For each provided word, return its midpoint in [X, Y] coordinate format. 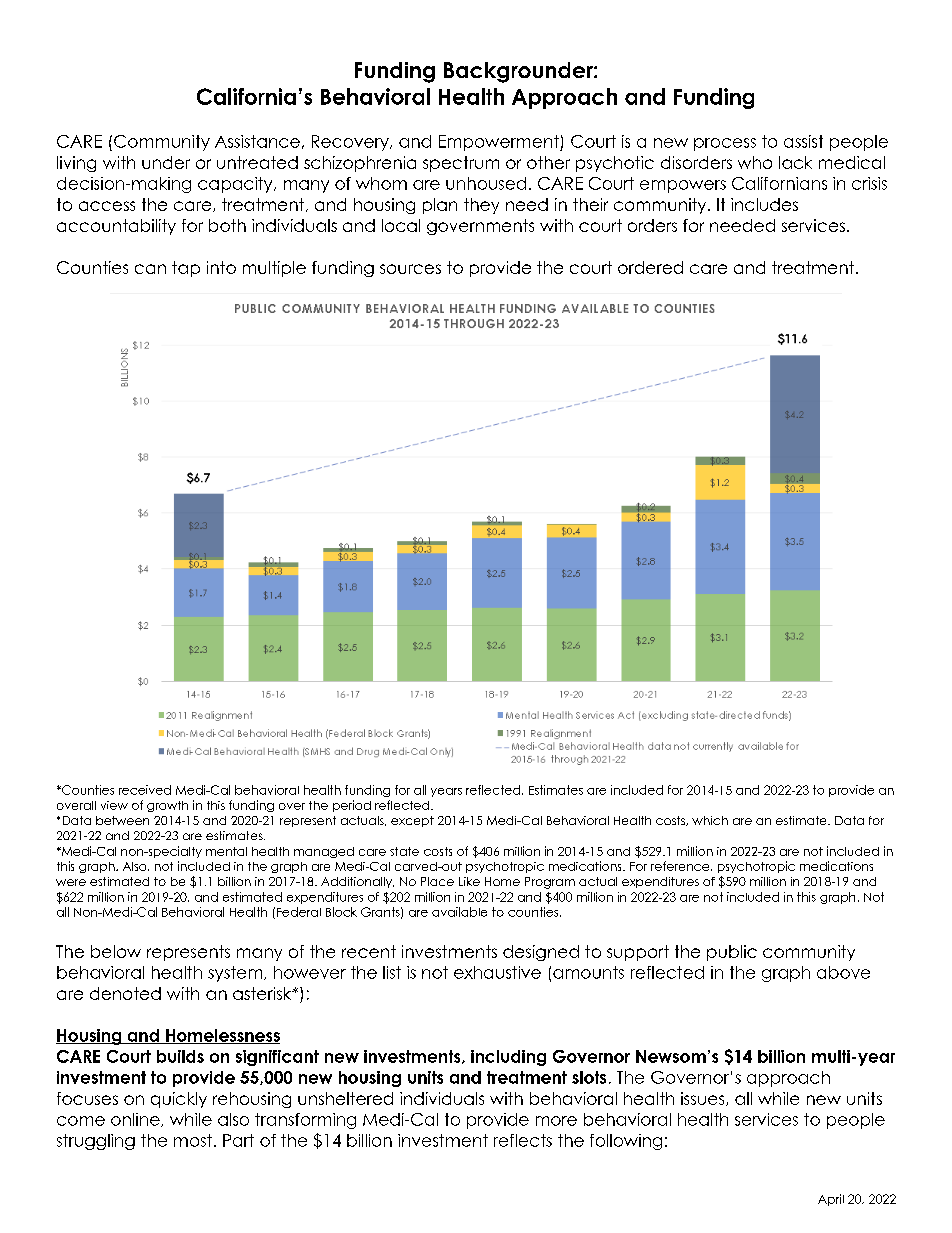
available [459, 912]
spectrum [461, 164]
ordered [650, 267]
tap [186, 269]
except [412, 821]
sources [410, 269]
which [710, 820]
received [145, 790]
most [194, 1140]
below [116, 951]
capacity [236, 185]
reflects [523, 1140]
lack [795, 162]
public [732, 953]
